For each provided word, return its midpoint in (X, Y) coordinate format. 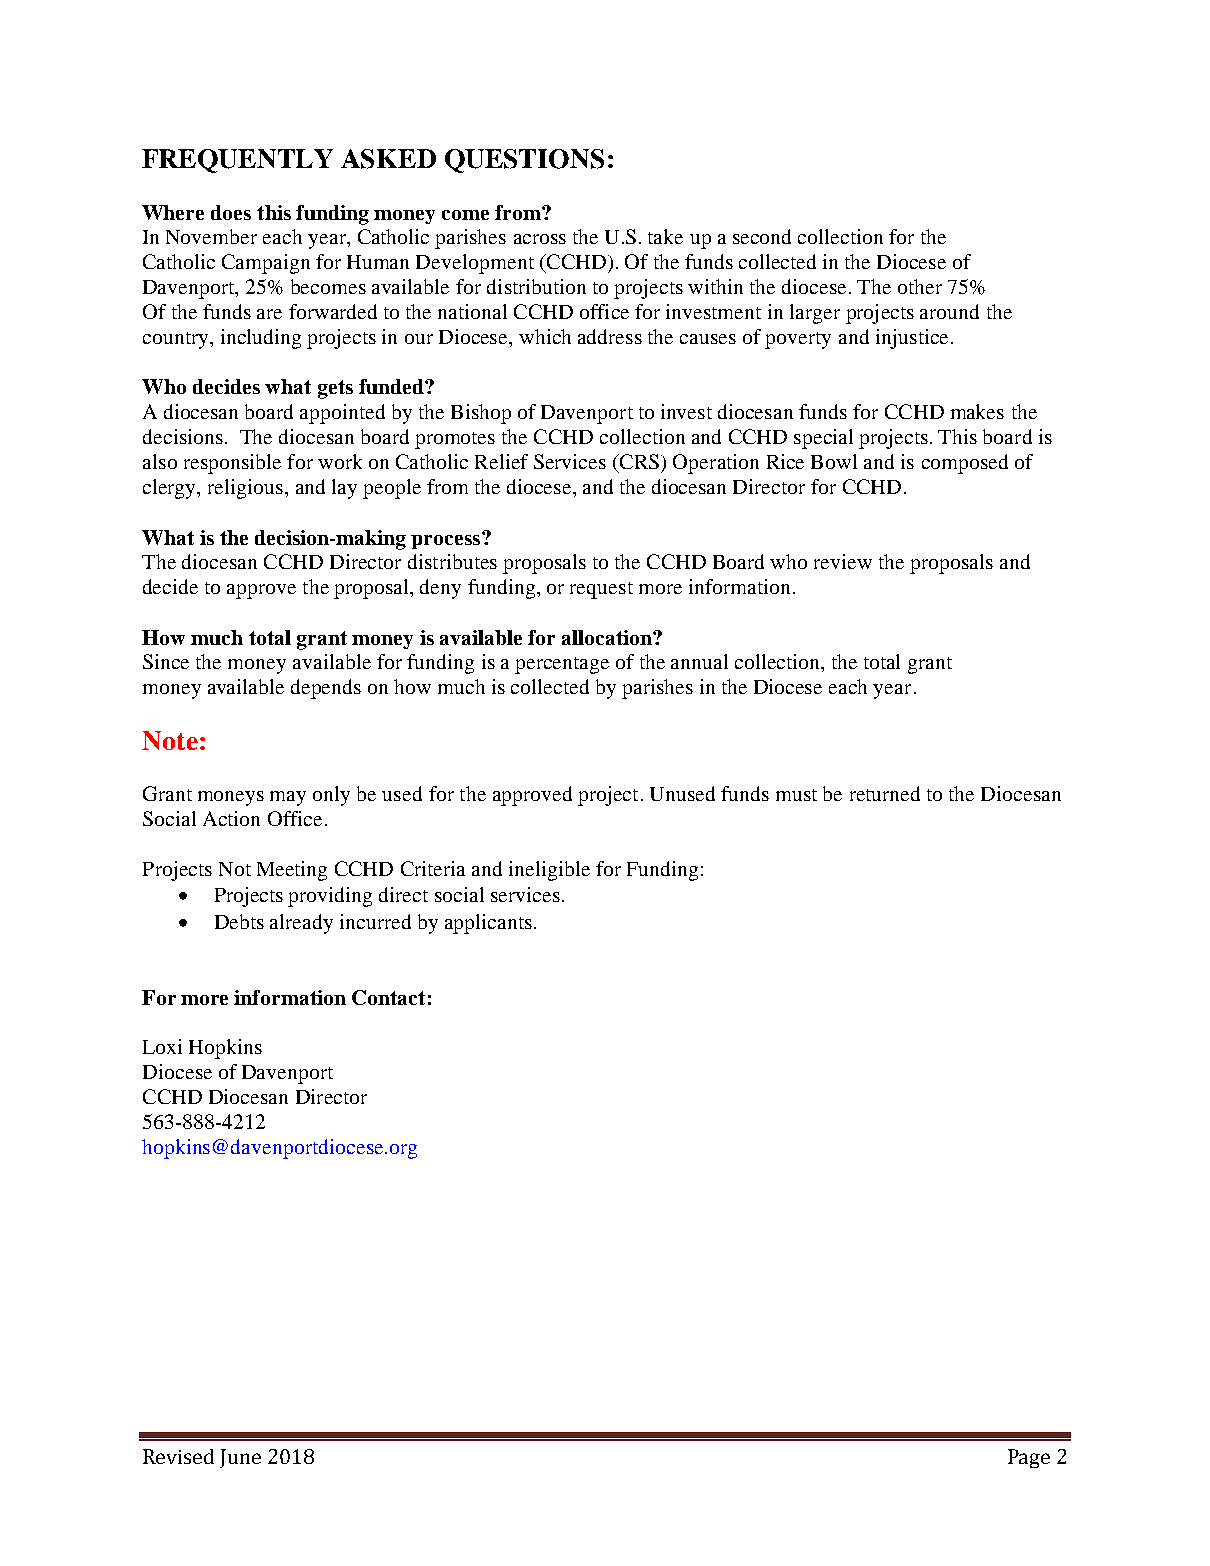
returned (885, 793)
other (920, 286)
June (240, 1458)
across (540, 239)
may (288, 798)
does (231, 212)
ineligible (549, 871)
